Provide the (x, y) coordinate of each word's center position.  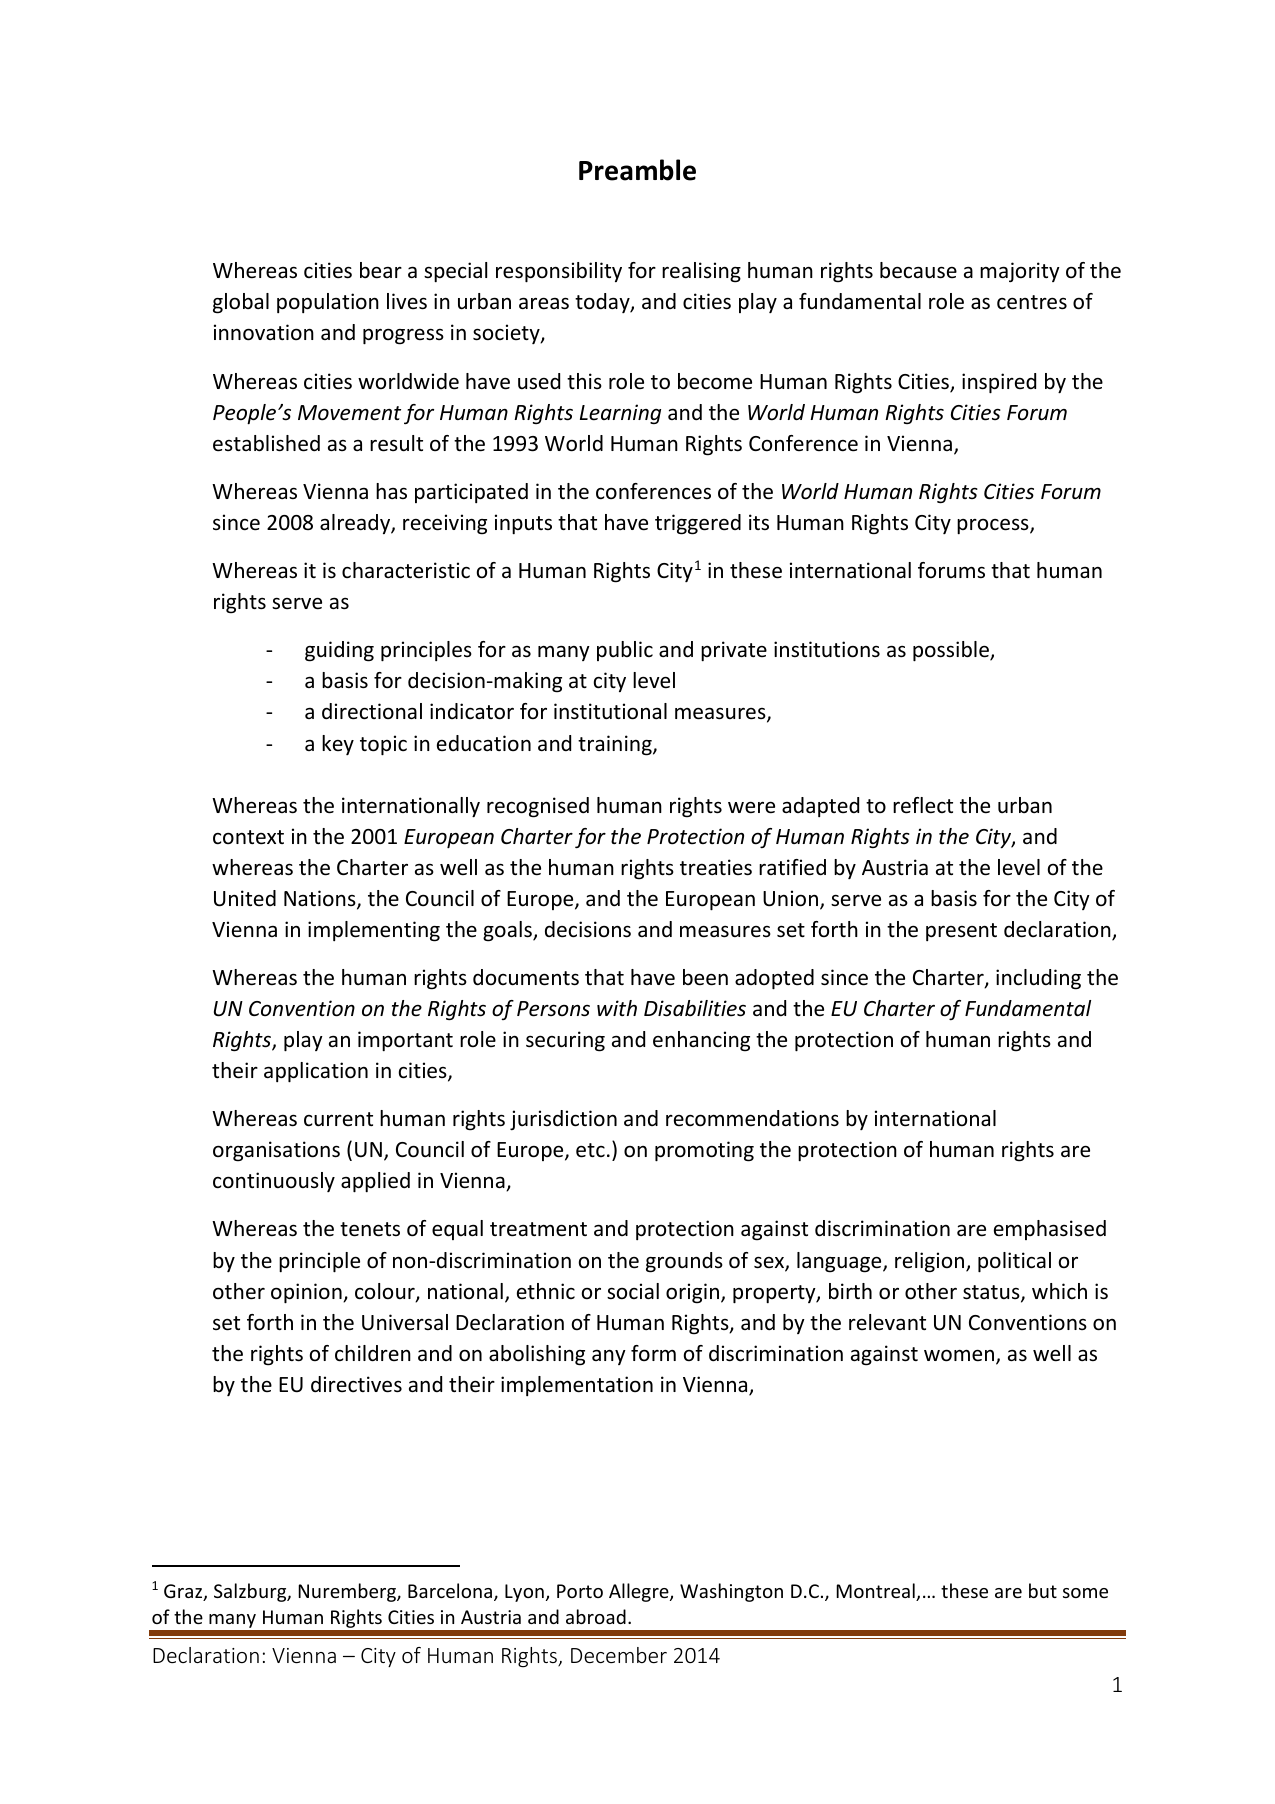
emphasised (1050, 1230)
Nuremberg (348, 1592)
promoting (704, 1151)
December (619, 1655)
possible (952, 651)
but (1043, 1590)
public (625, 651)
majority (1020, 272)
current (338, 1119)
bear (381, 270)
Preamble (637, 170)
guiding (339, 651)
